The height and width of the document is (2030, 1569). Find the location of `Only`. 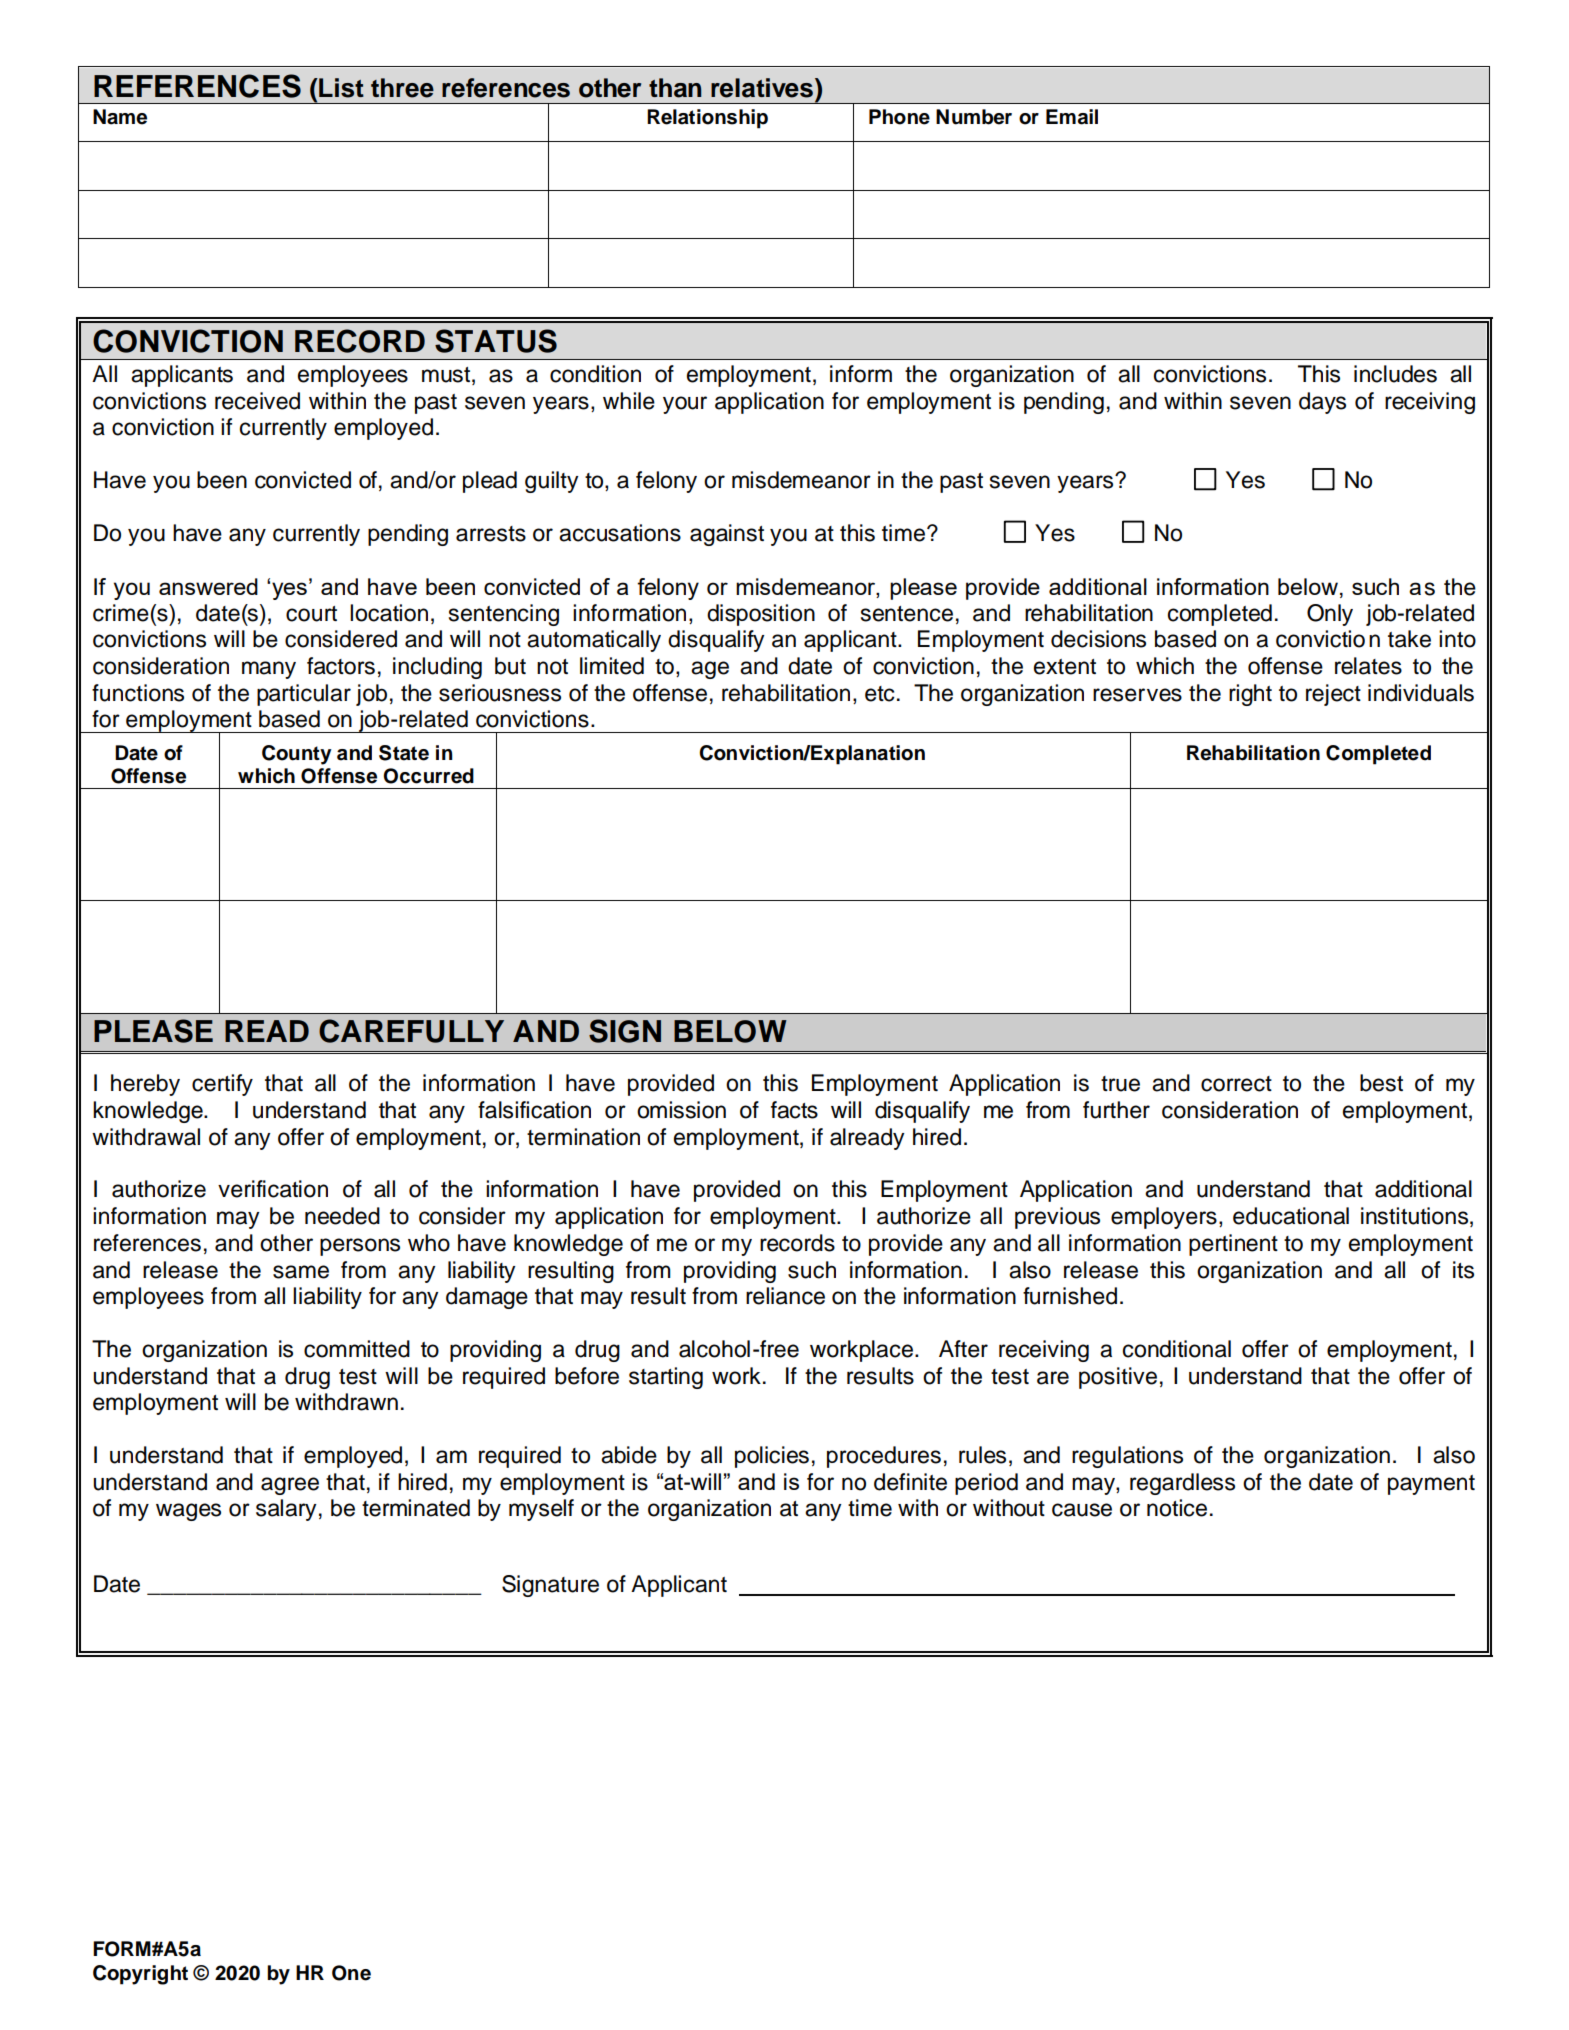

Only is located at coordinates (1330, 615).
